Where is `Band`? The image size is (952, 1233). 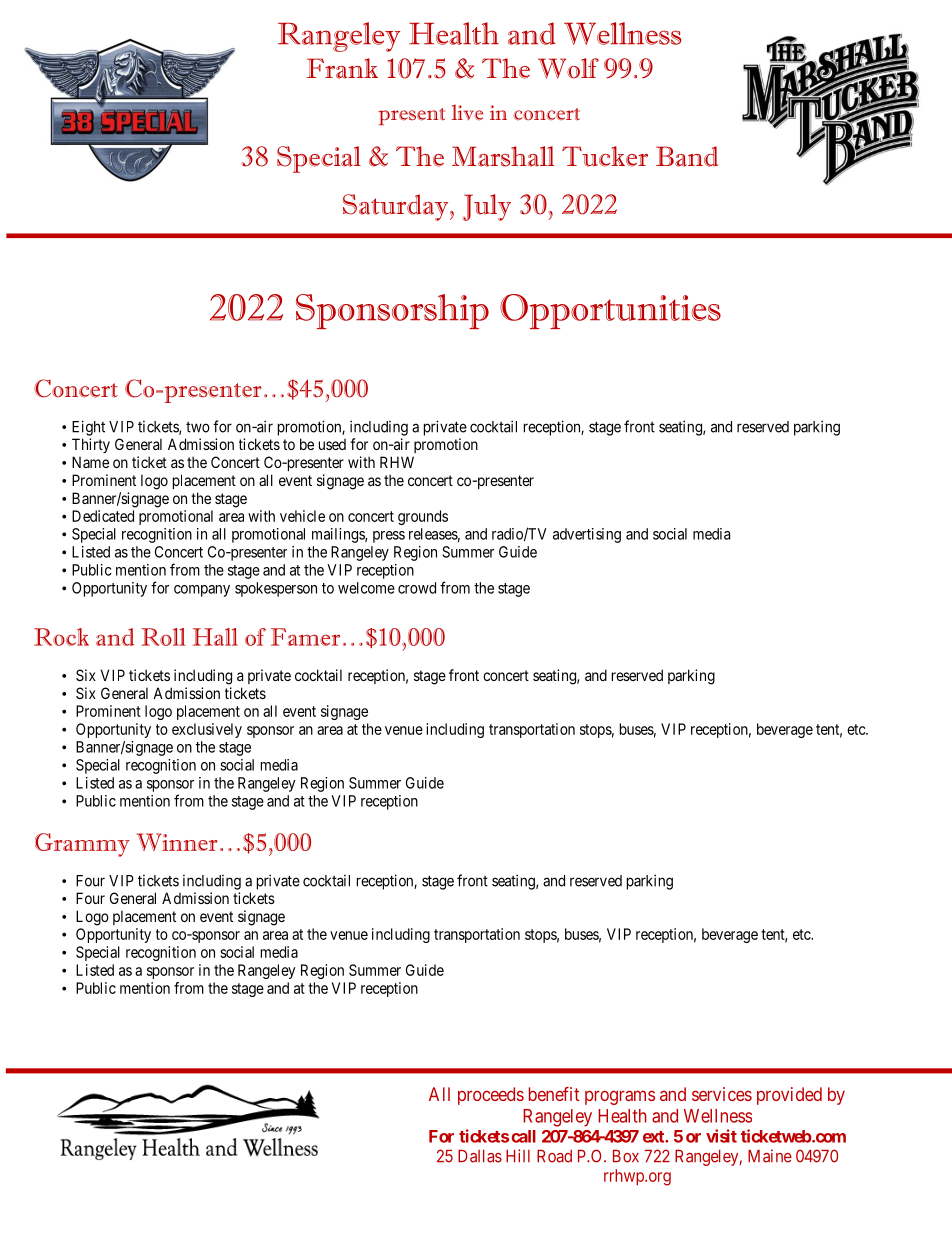
Band is located at coordinates (687, 156).
